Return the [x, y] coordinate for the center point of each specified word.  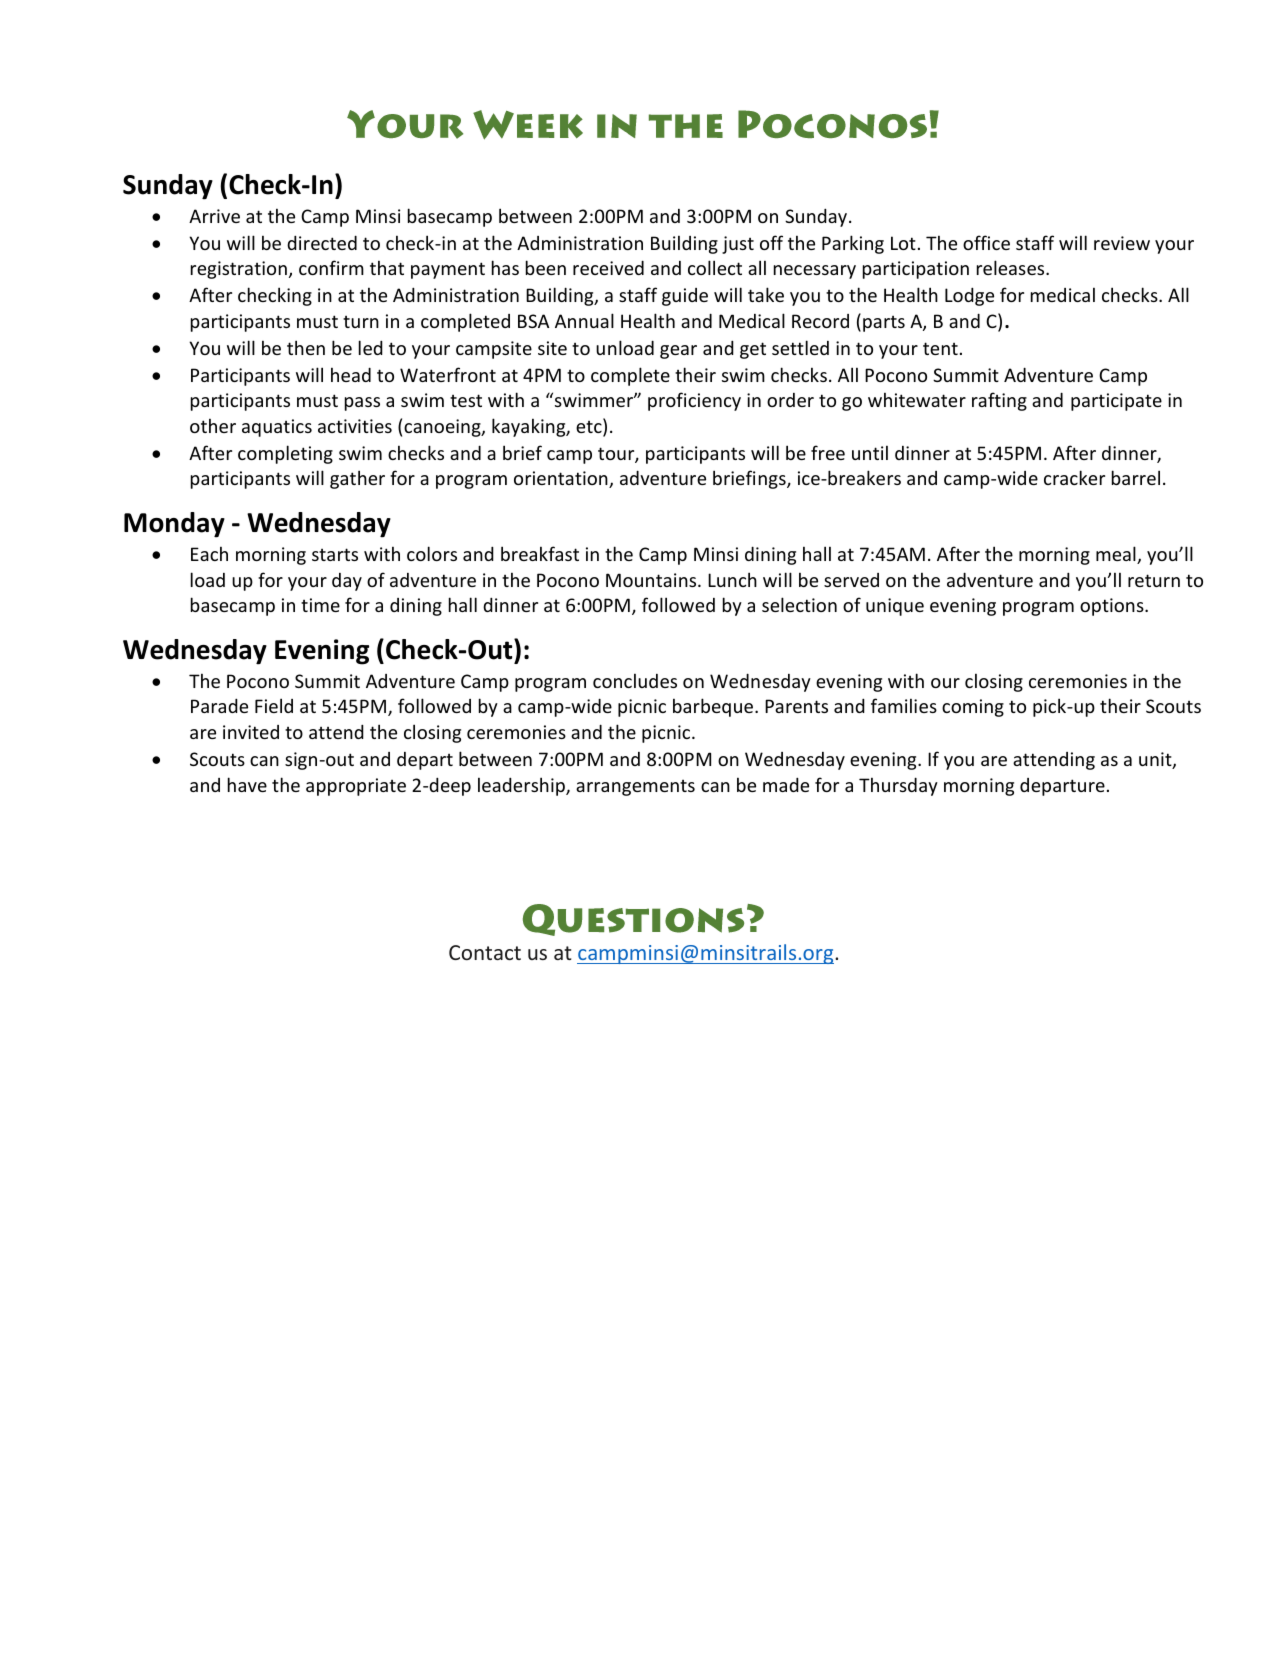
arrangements [635, 788]
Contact [485, 952]
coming [973, 708]
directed [322, 242]
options [1113, 607]
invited [251, 732]
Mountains [652, 580]
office [986, 242]
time [320, 605]
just [738, 245]
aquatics [277, 428]
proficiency [694, 401]
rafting [999, 401]
